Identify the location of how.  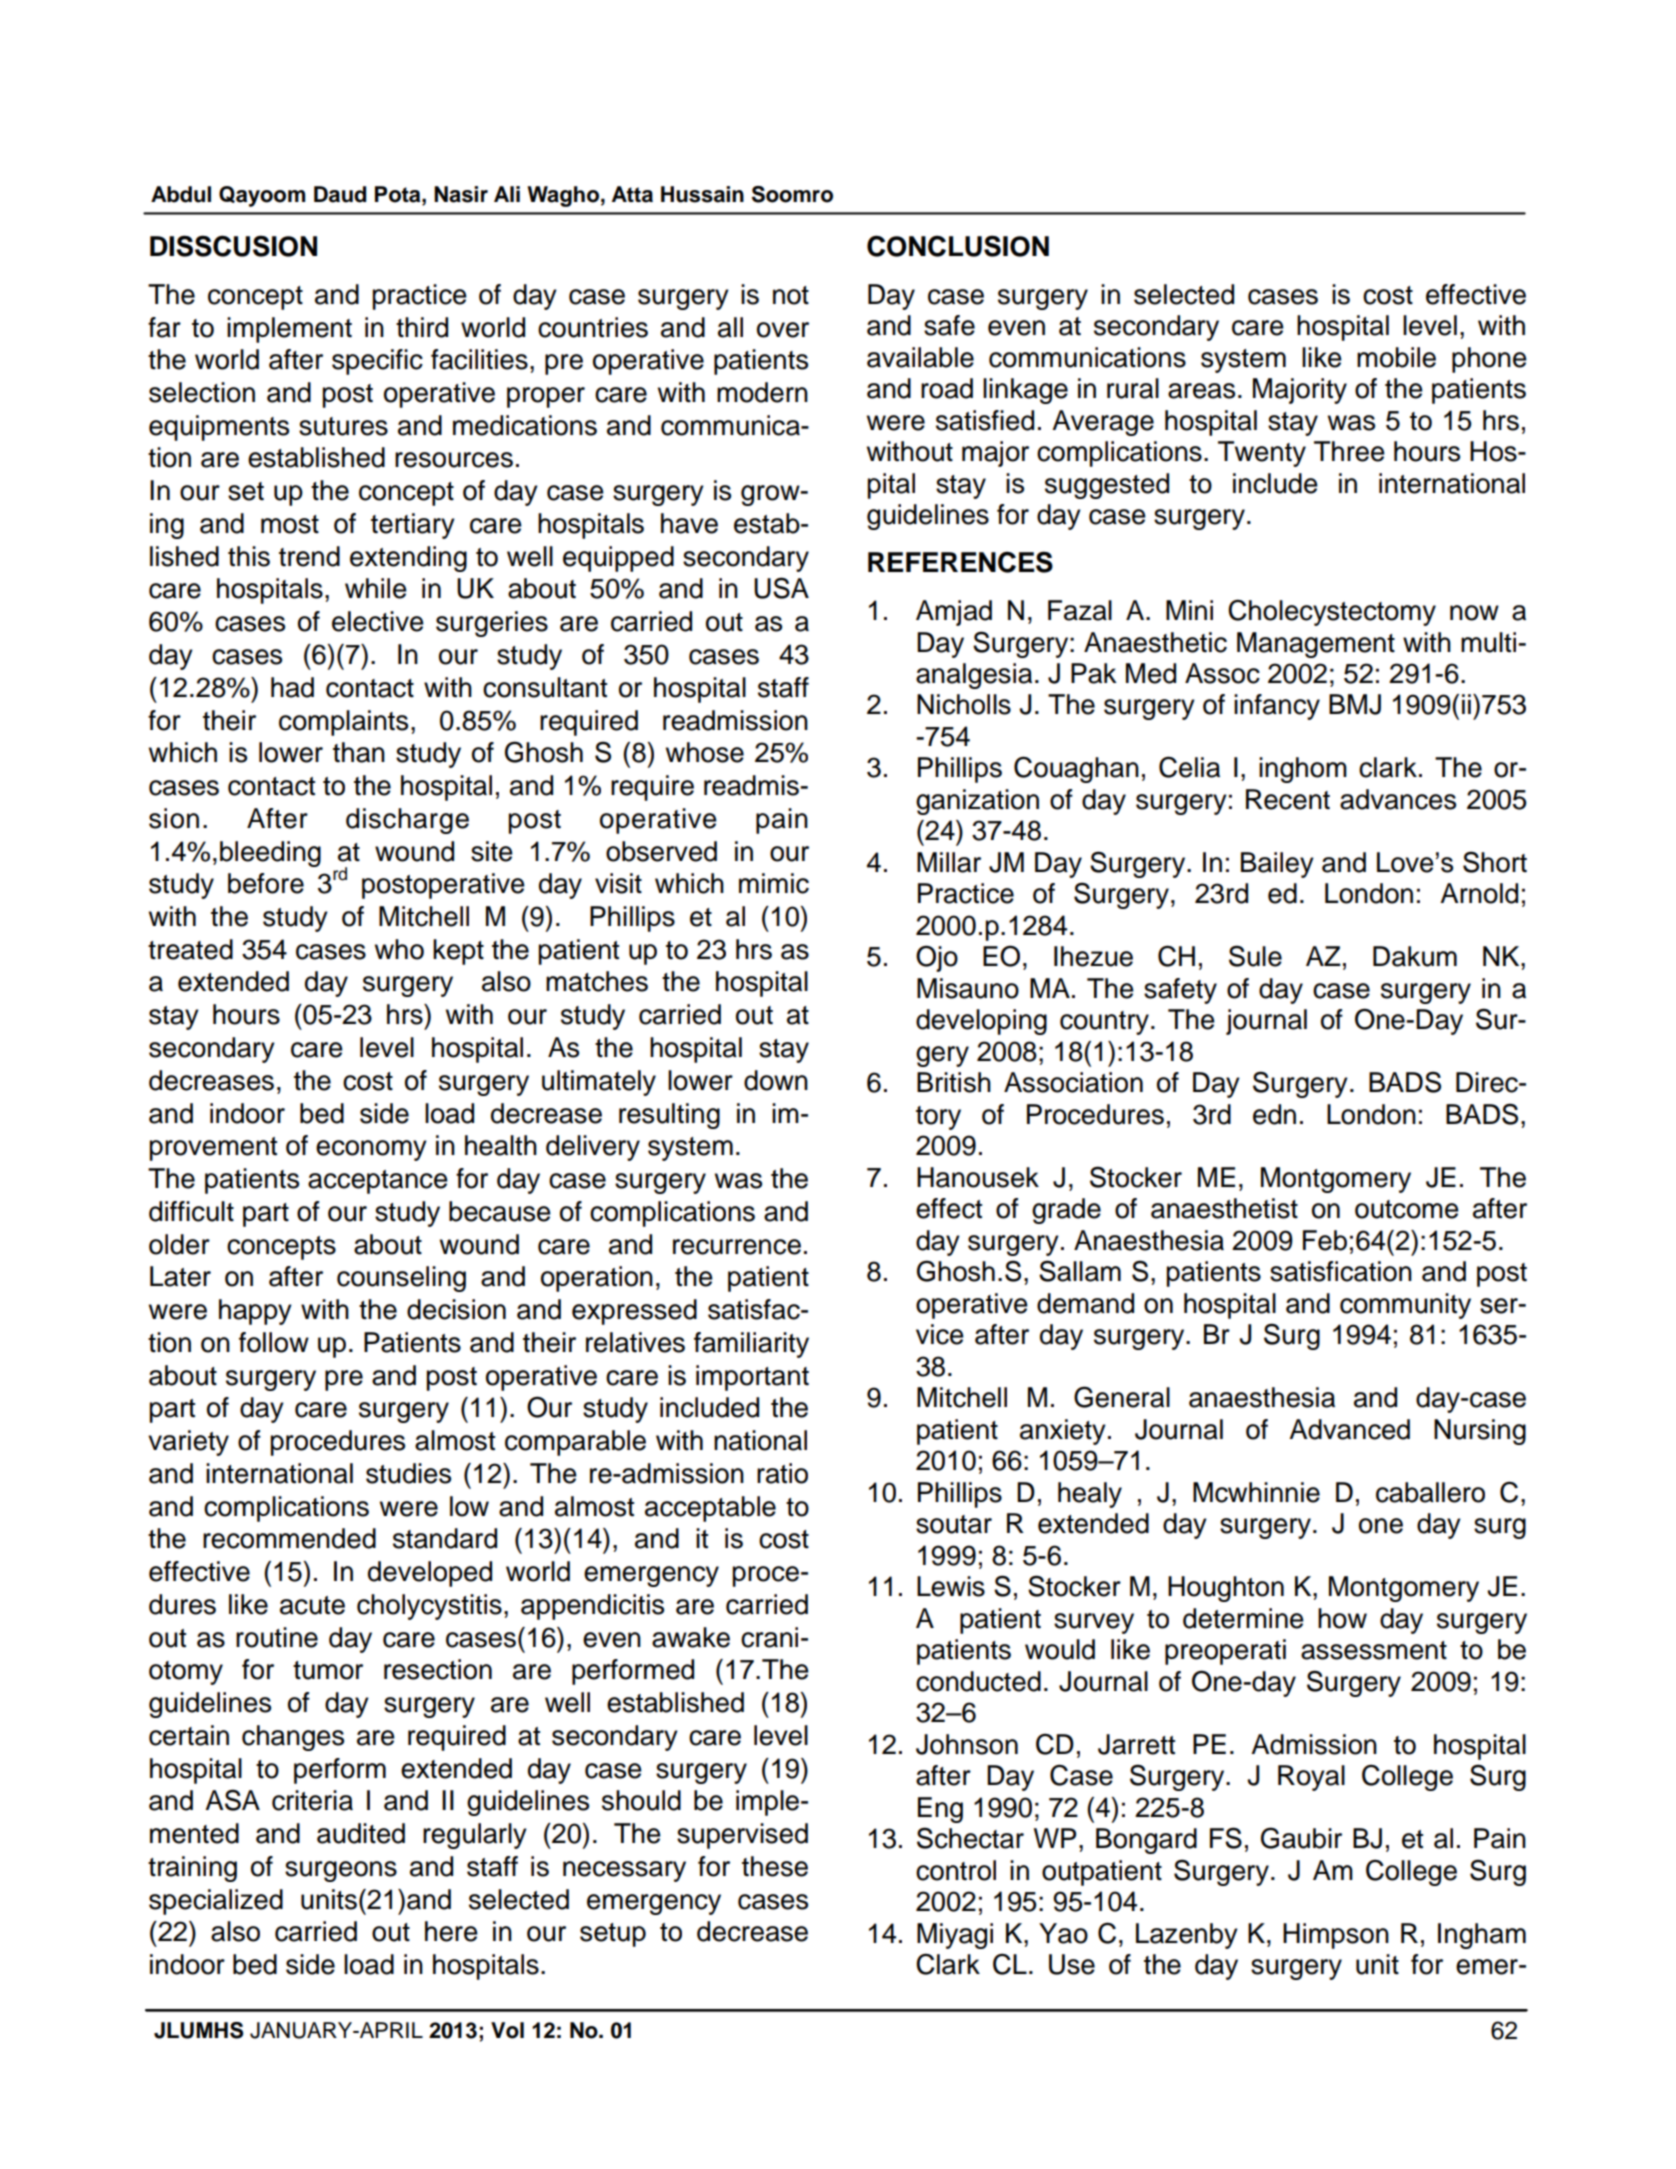
(1342, 1618).
